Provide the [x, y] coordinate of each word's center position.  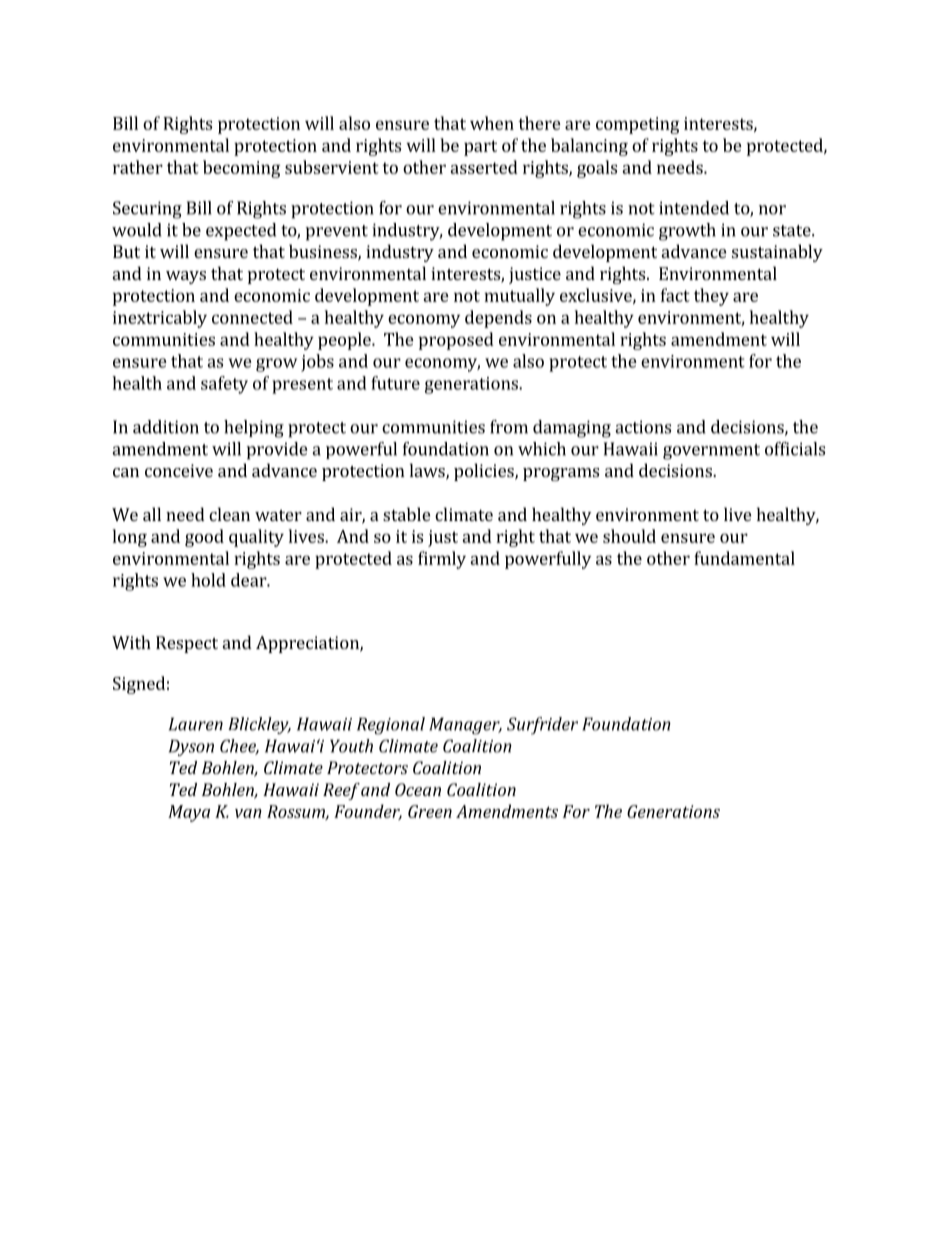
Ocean [418, 789]
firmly [442, 560]
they [711, 297]
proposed [456, 341]
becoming [241, 169]
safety [224, 385]
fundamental [744, 558]
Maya [189, 813]
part [480, 148]
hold [208, 580]
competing [637, 125]
